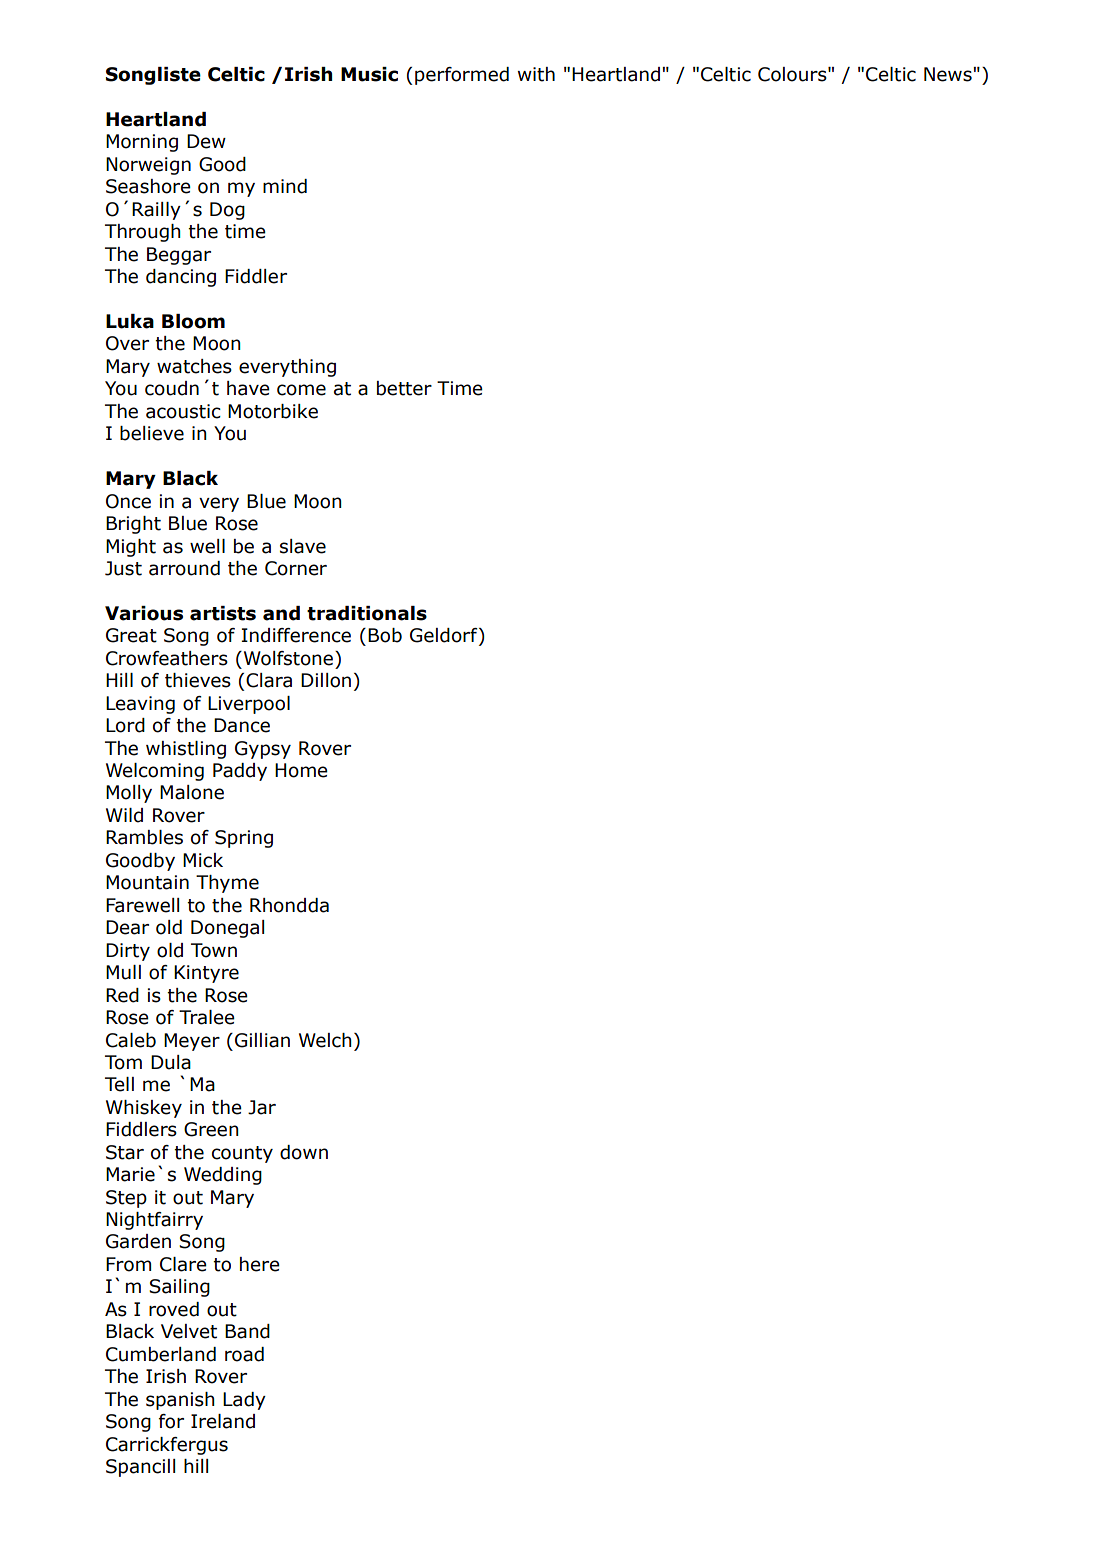  What do you see at coordinates (186, 750) in the screenshot?
I see `whistling` at bounding box center [186, 750].
